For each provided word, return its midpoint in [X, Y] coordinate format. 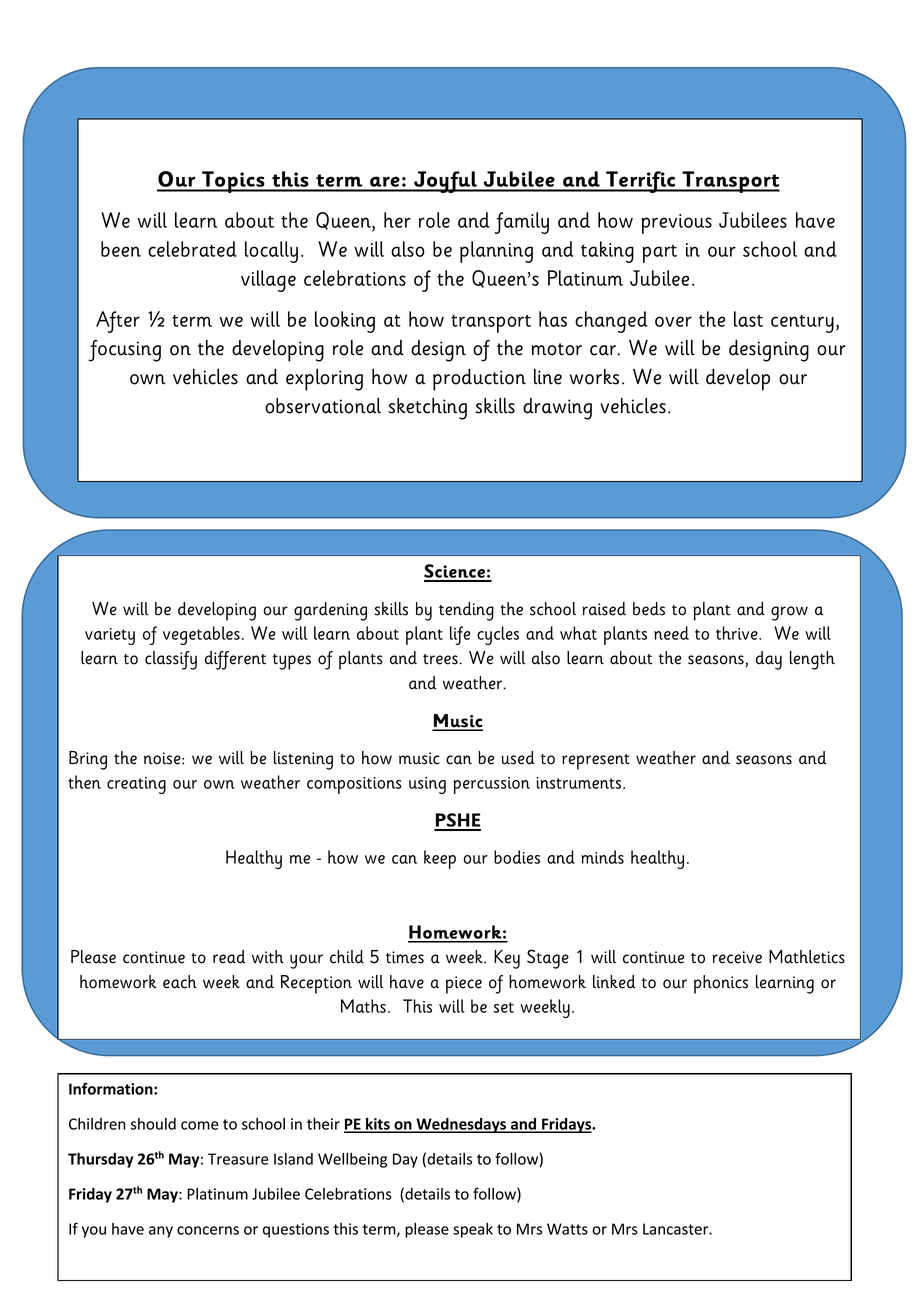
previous [676, 224]
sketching [428, 409]
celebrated [192, 249]
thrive [738, 633]
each [180, 982]
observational [323, 406]
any [161, 1232]
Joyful [445, 182]
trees [440, 659]
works [594, 377]
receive [737, 957]
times [405, 957]
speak [473, 1230]
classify [171, 660]
